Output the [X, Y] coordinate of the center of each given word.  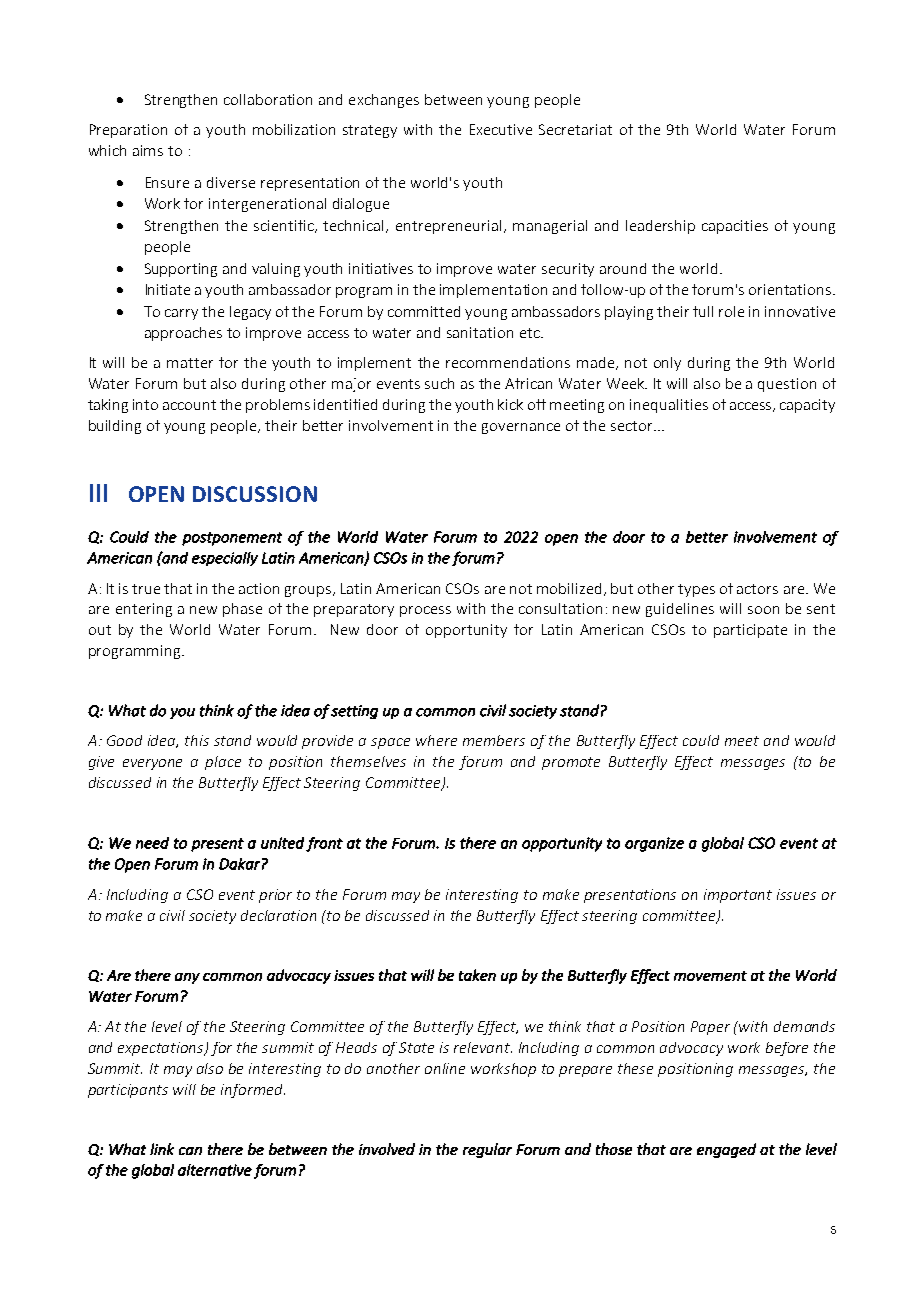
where [436, 740]
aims [148, 150]
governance [521, 428]
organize [654, 844]
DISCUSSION [255, 494]
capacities [735, 227]
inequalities [669, 406]
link [162, 1149]
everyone [152, 764]
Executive [501, 129]
